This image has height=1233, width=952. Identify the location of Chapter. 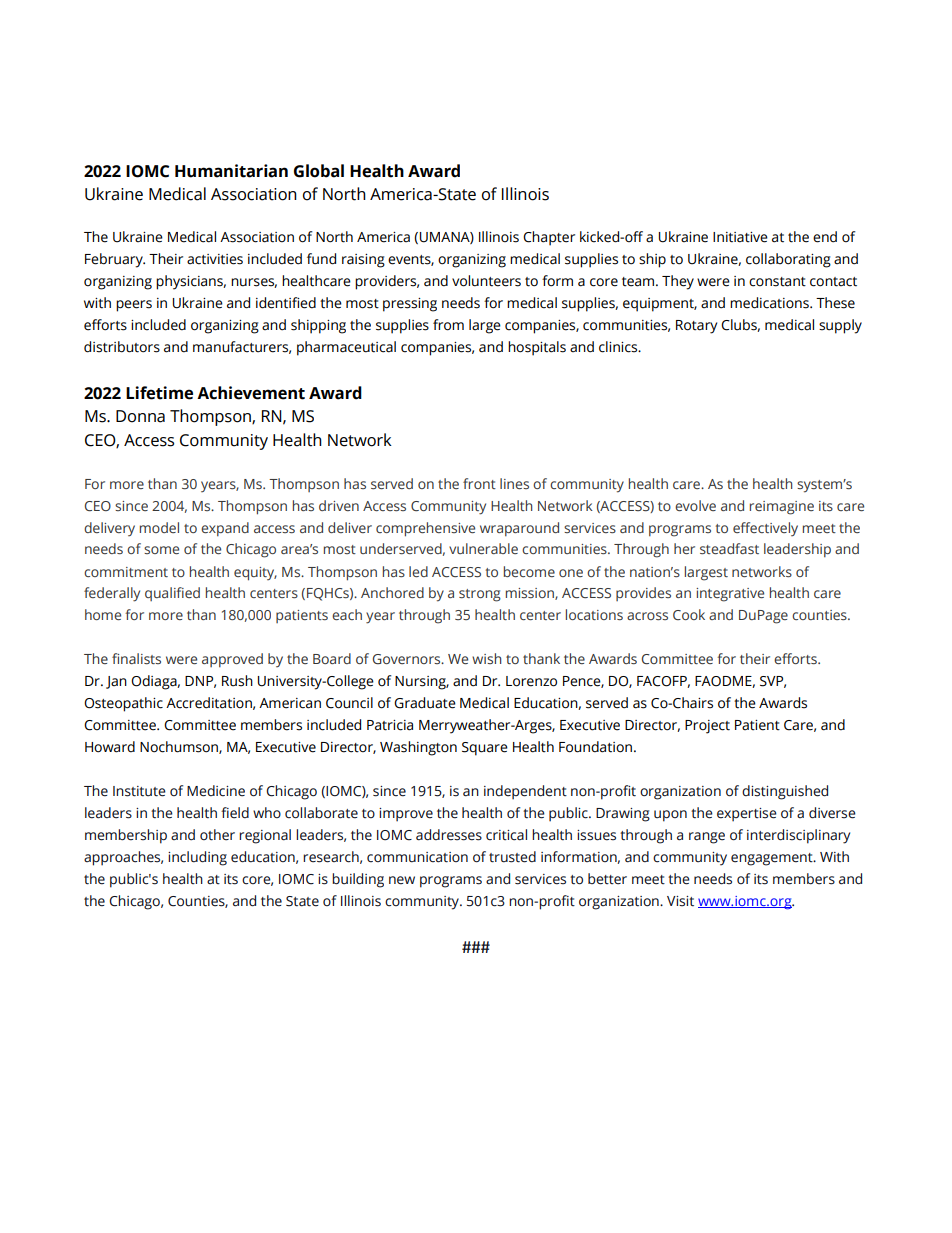
(549, 238).
